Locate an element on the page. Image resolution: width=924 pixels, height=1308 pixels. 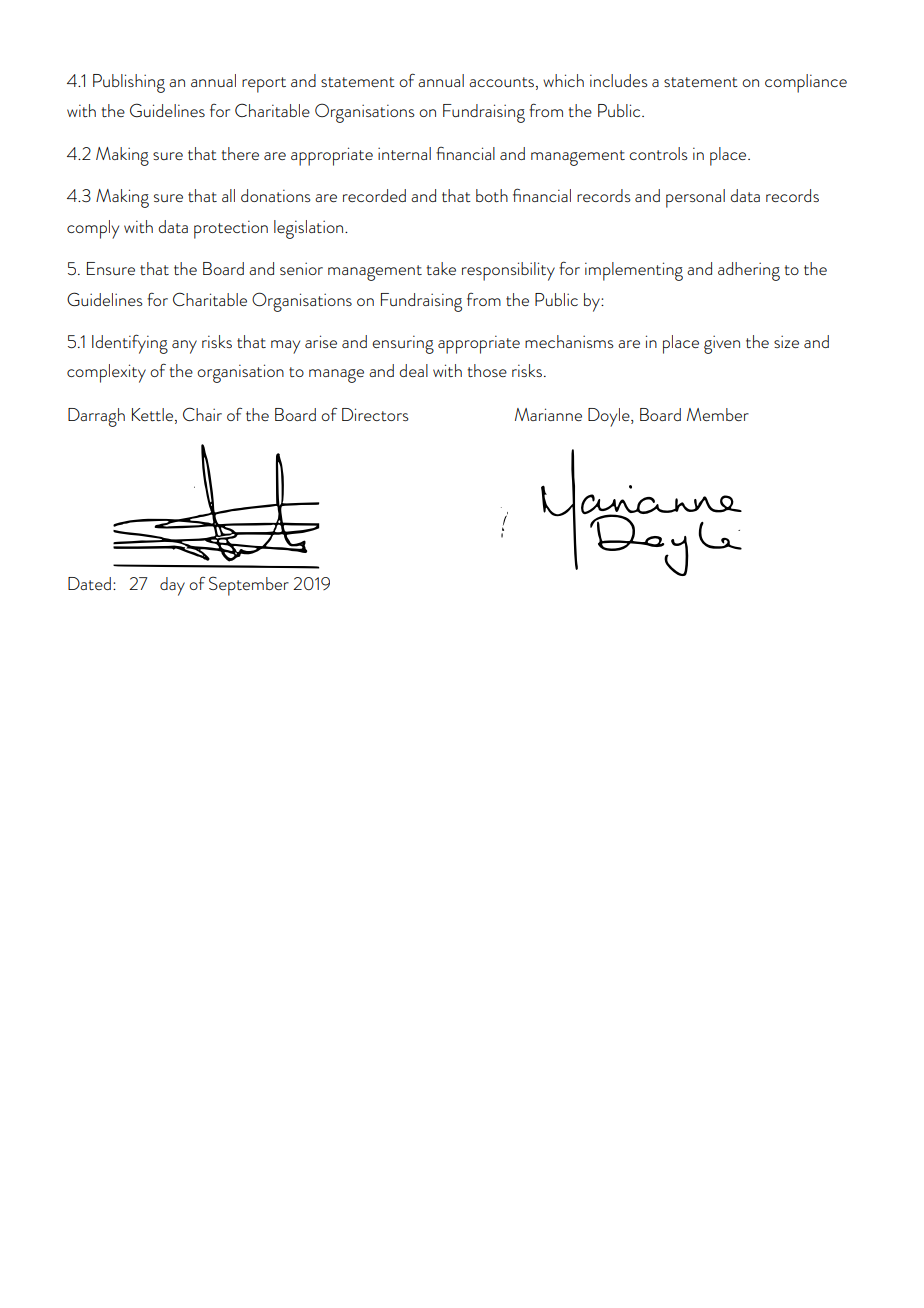
Member is located at coordinates (718, 414).
